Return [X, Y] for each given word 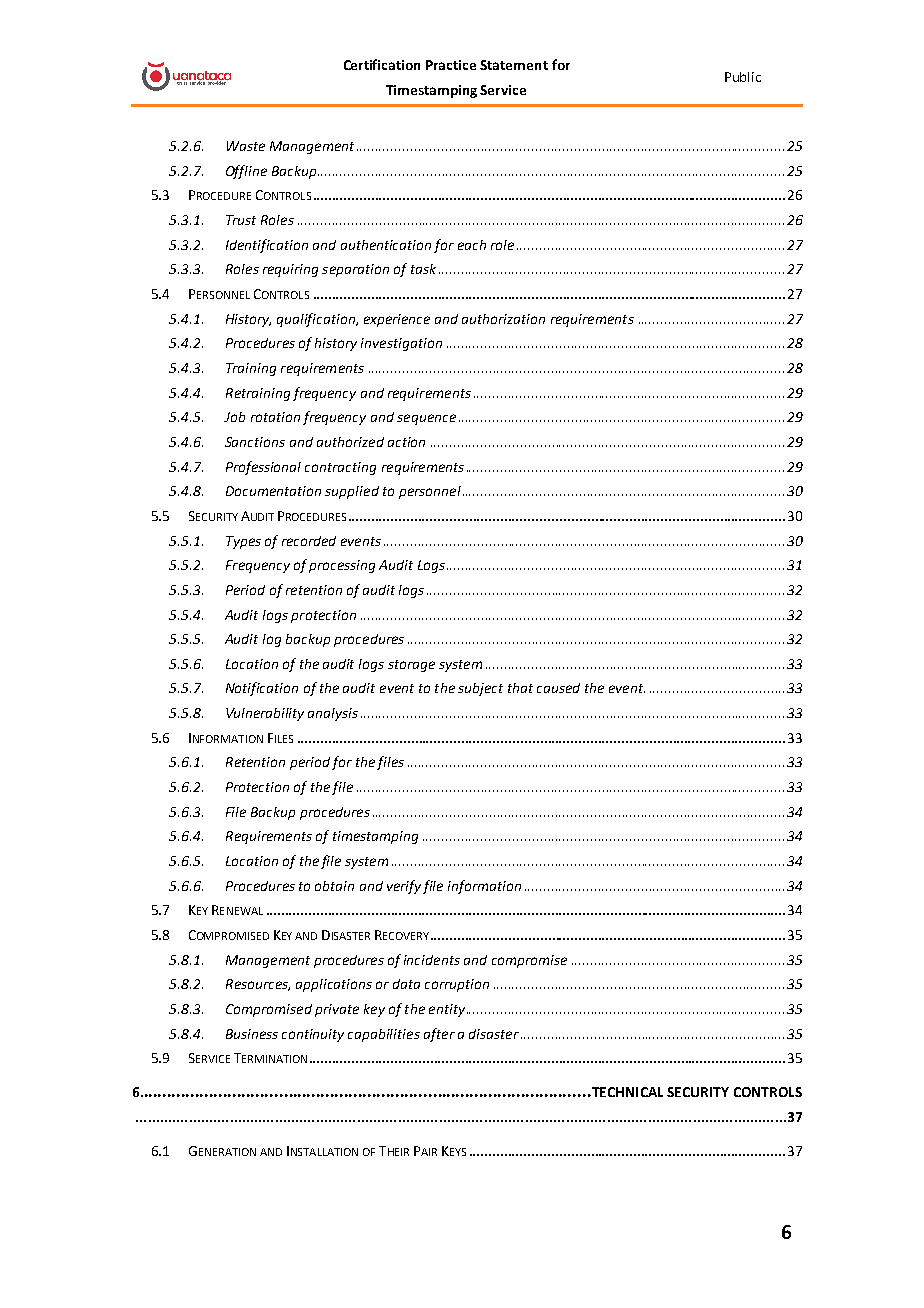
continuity [313, 1035]
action [406, 442]
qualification [317, 320]
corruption [457, 985]
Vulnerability [265, 714]
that [520, 688]
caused [558, 688]
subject [480, 689]
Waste [246, 146]
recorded [309, 541]
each [472, 245]
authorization [503, 319]
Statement [514, 65]
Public [743, 77]
